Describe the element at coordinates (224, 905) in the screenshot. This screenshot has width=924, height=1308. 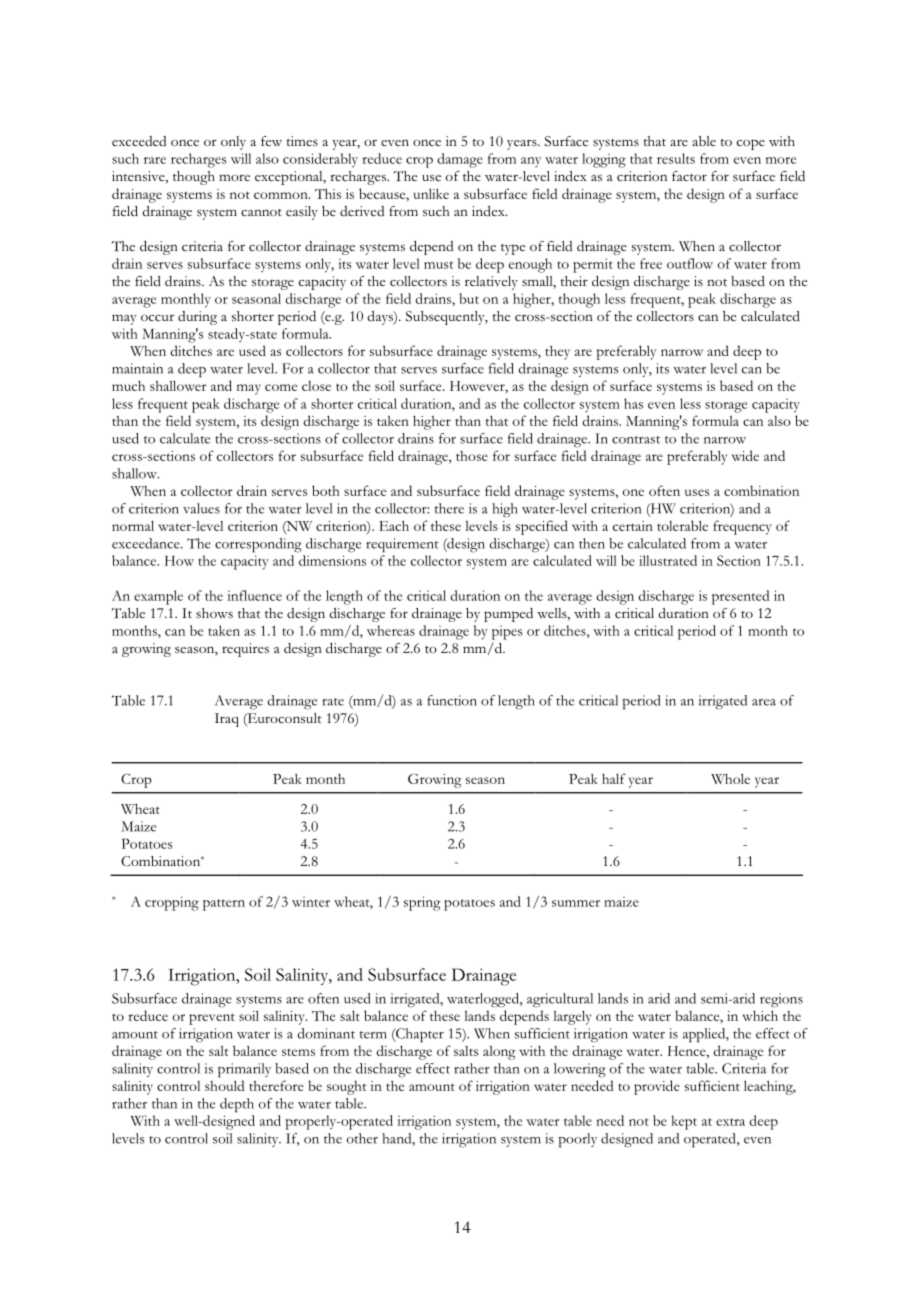
I see `pattern` at that location.
